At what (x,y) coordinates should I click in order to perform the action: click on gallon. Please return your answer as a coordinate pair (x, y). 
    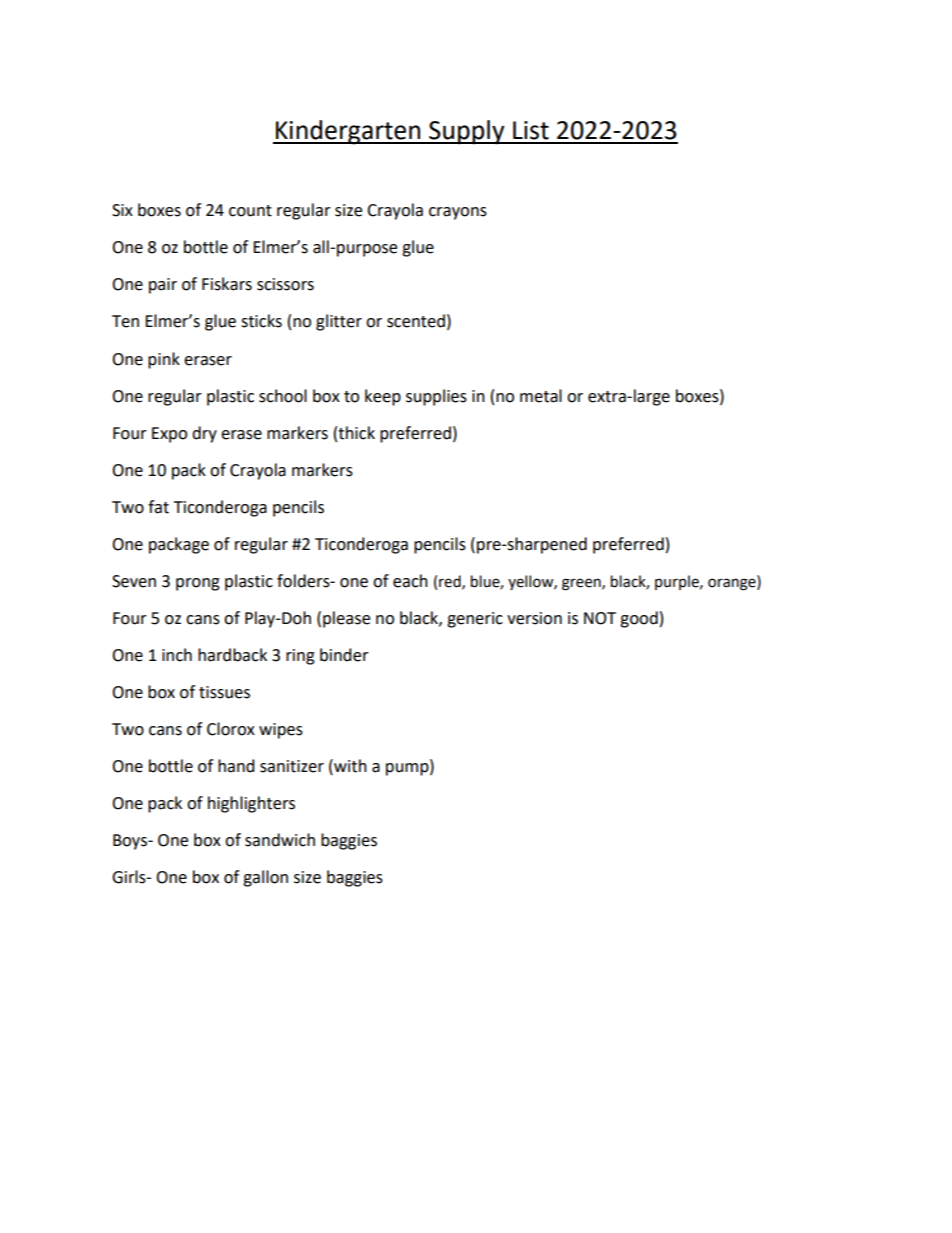
    Looking at the image, I should click on (265, 878).
